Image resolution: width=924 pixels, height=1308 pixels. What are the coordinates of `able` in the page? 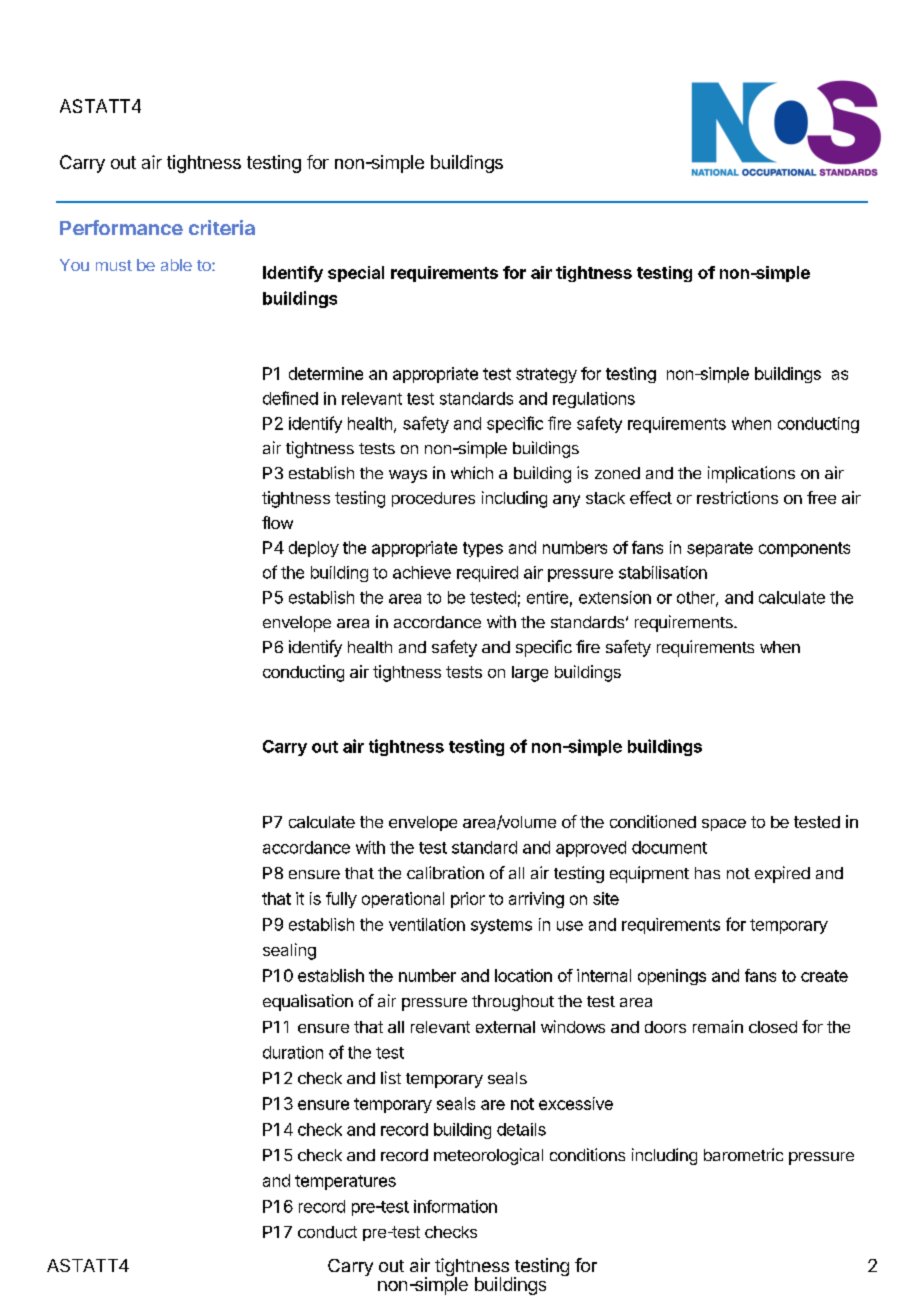 It's located at (176, 265).
